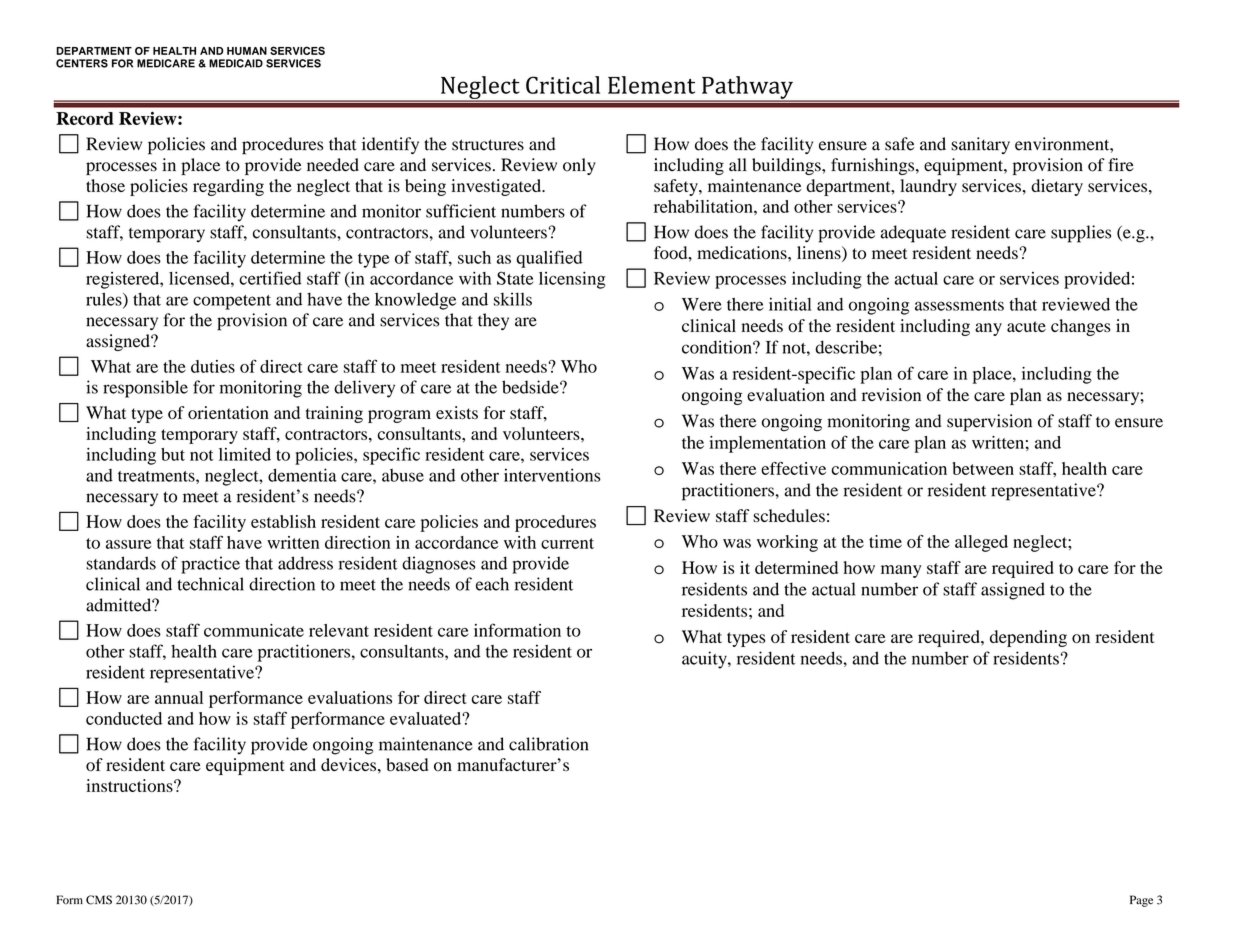 The image size is (1233, 952). I want to click on MEDICAID, so click(236, 63).
